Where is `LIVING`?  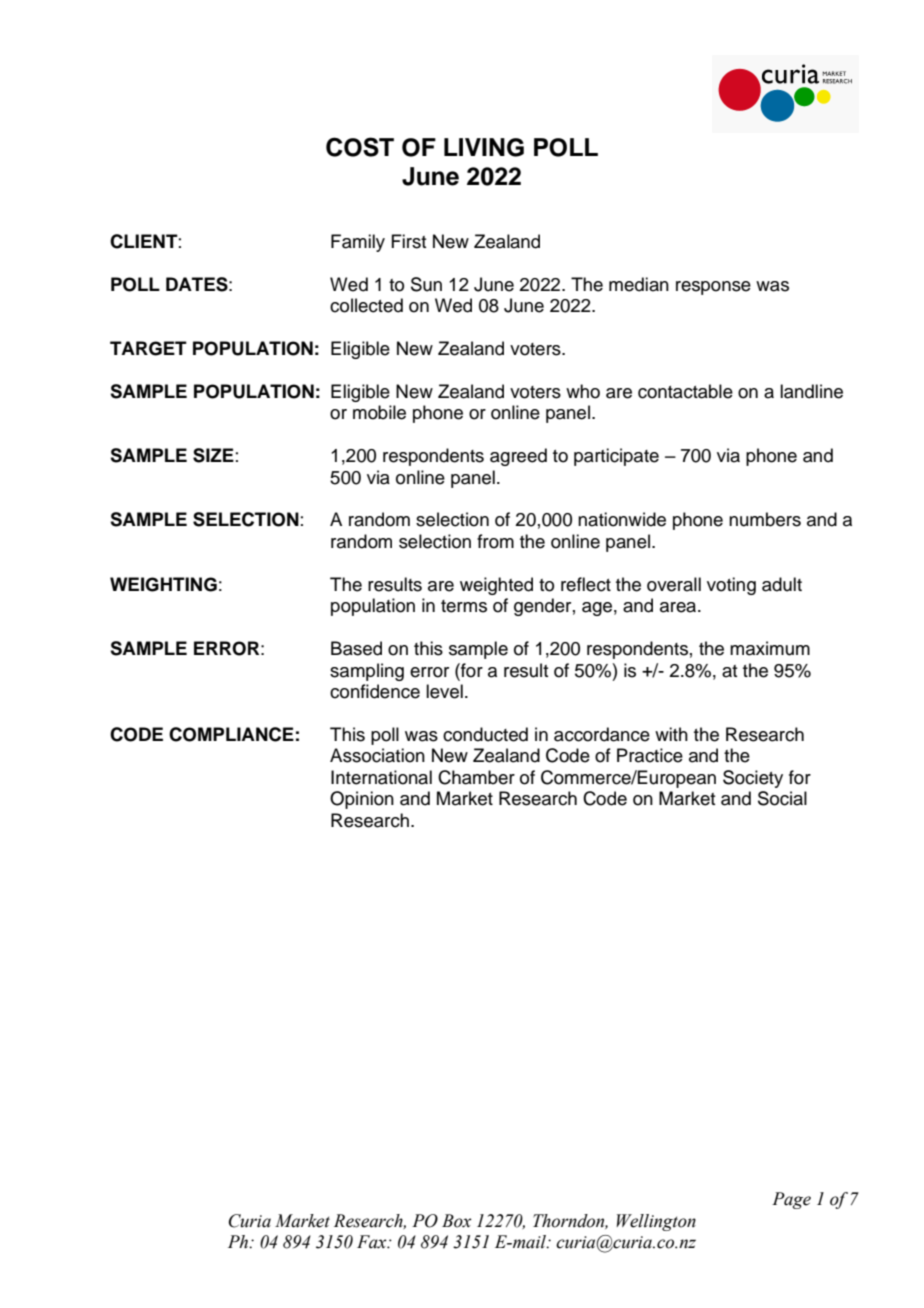 LIVING is located at coordinates (484, 147).
